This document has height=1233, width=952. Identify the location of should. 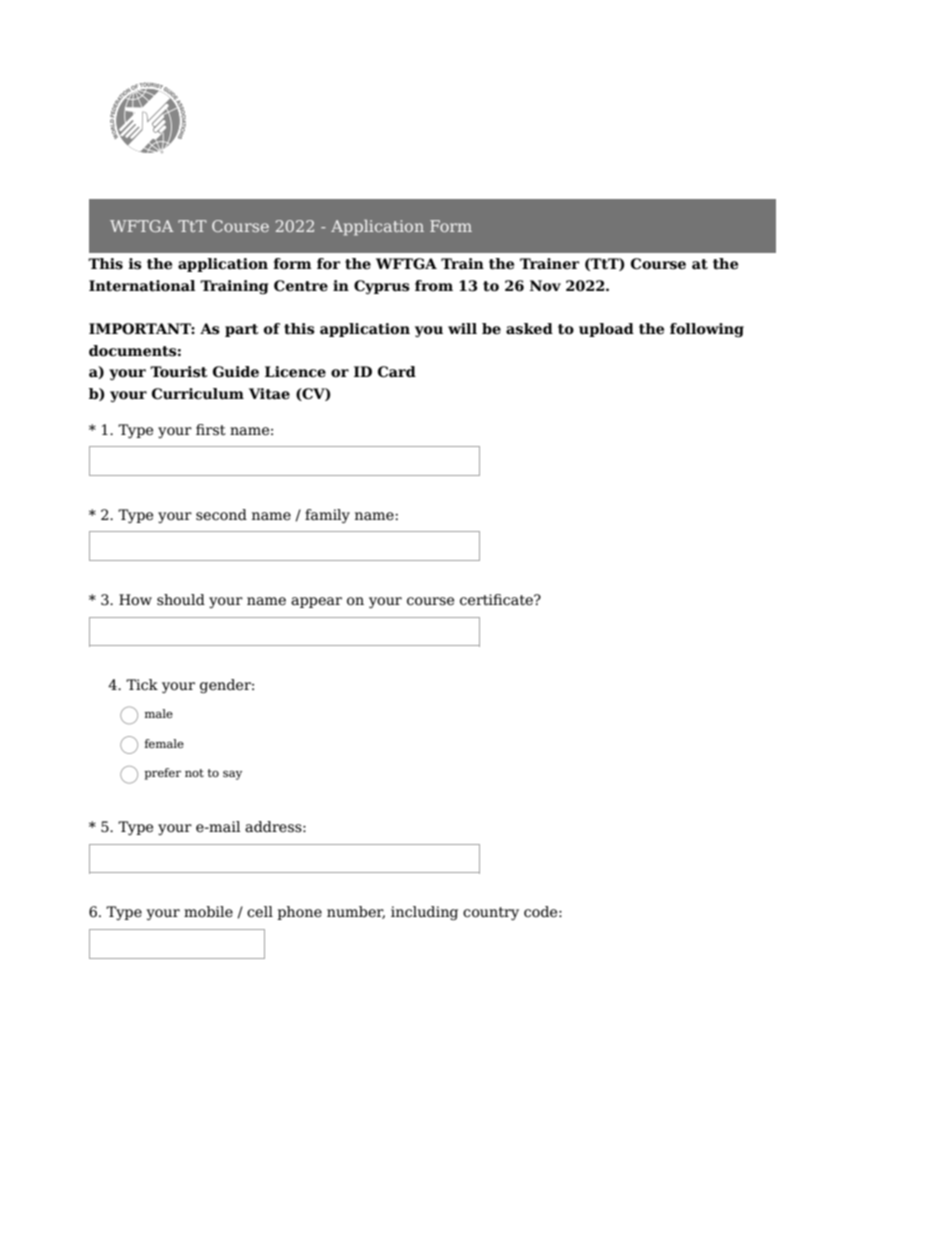
(181, 600).
